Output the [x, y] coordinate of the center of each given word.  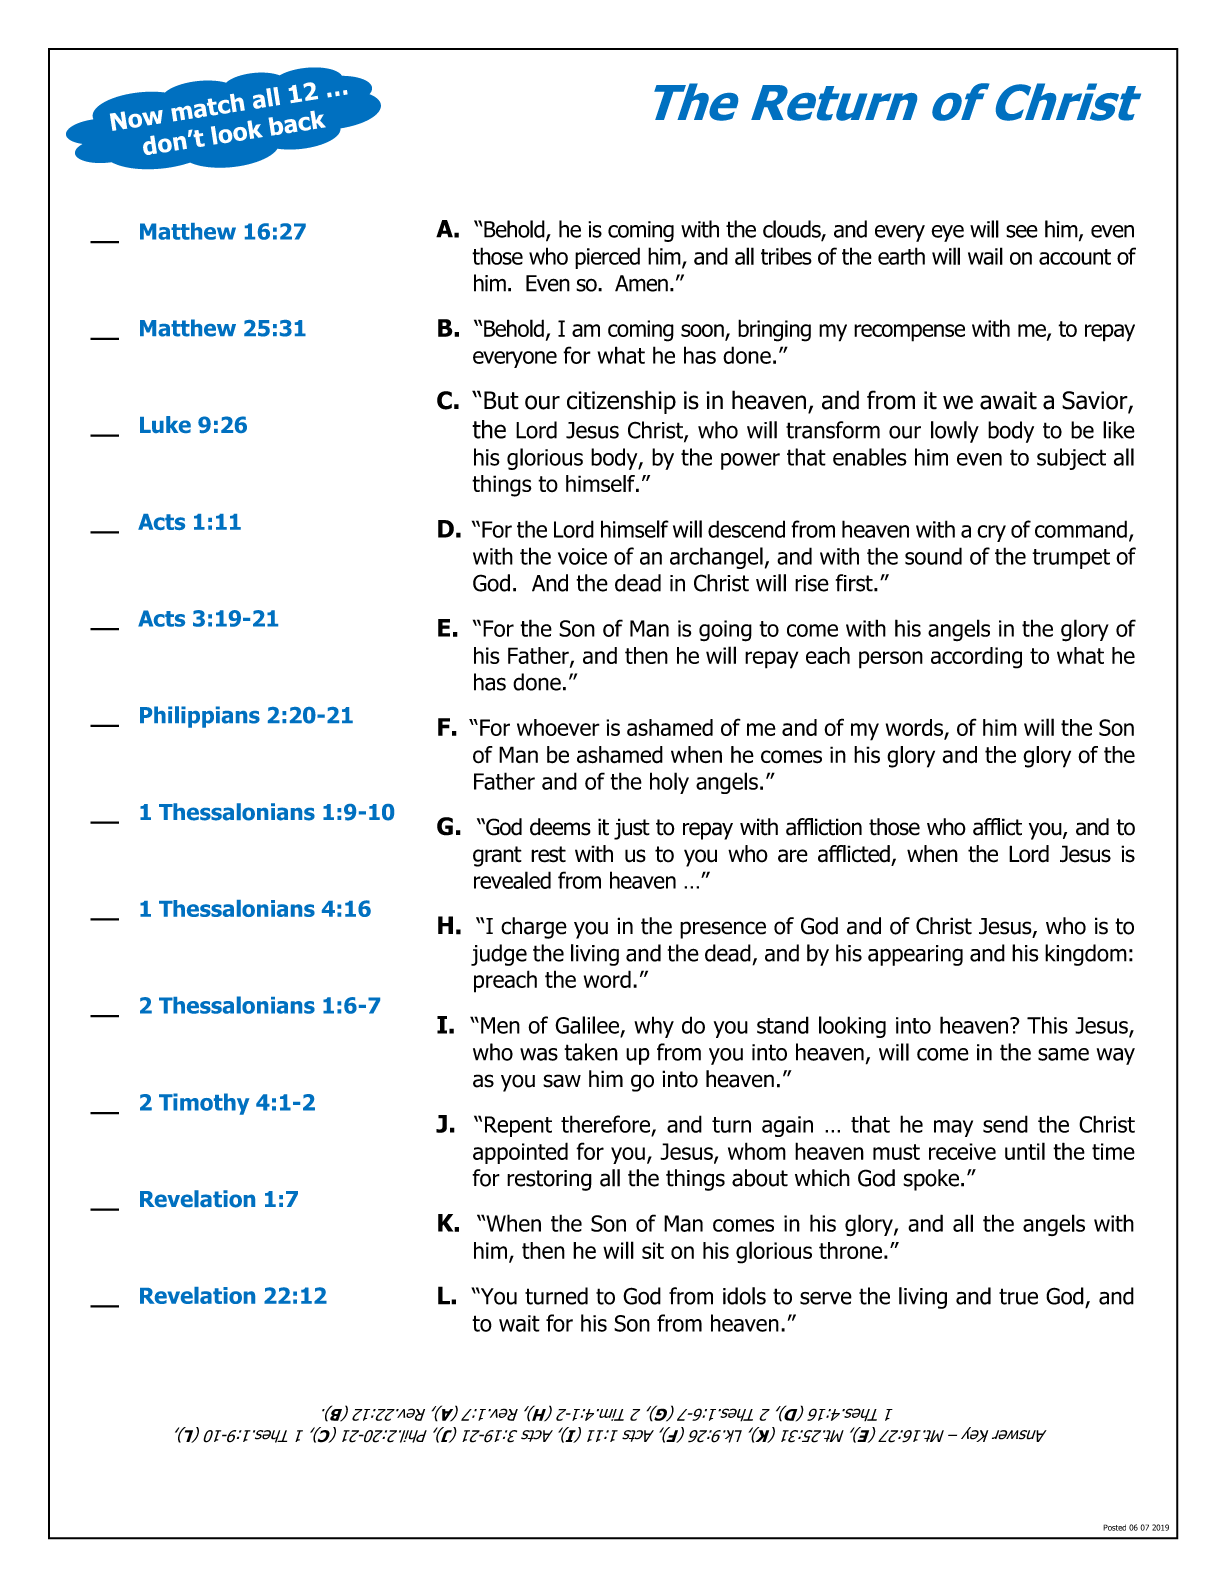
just [632, 829]
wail [985, 256]
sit [653, 1250]
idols [744, 1296]
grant [497, 856]
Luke [165, 424]
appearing [915, 955]
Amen [641, 283]
